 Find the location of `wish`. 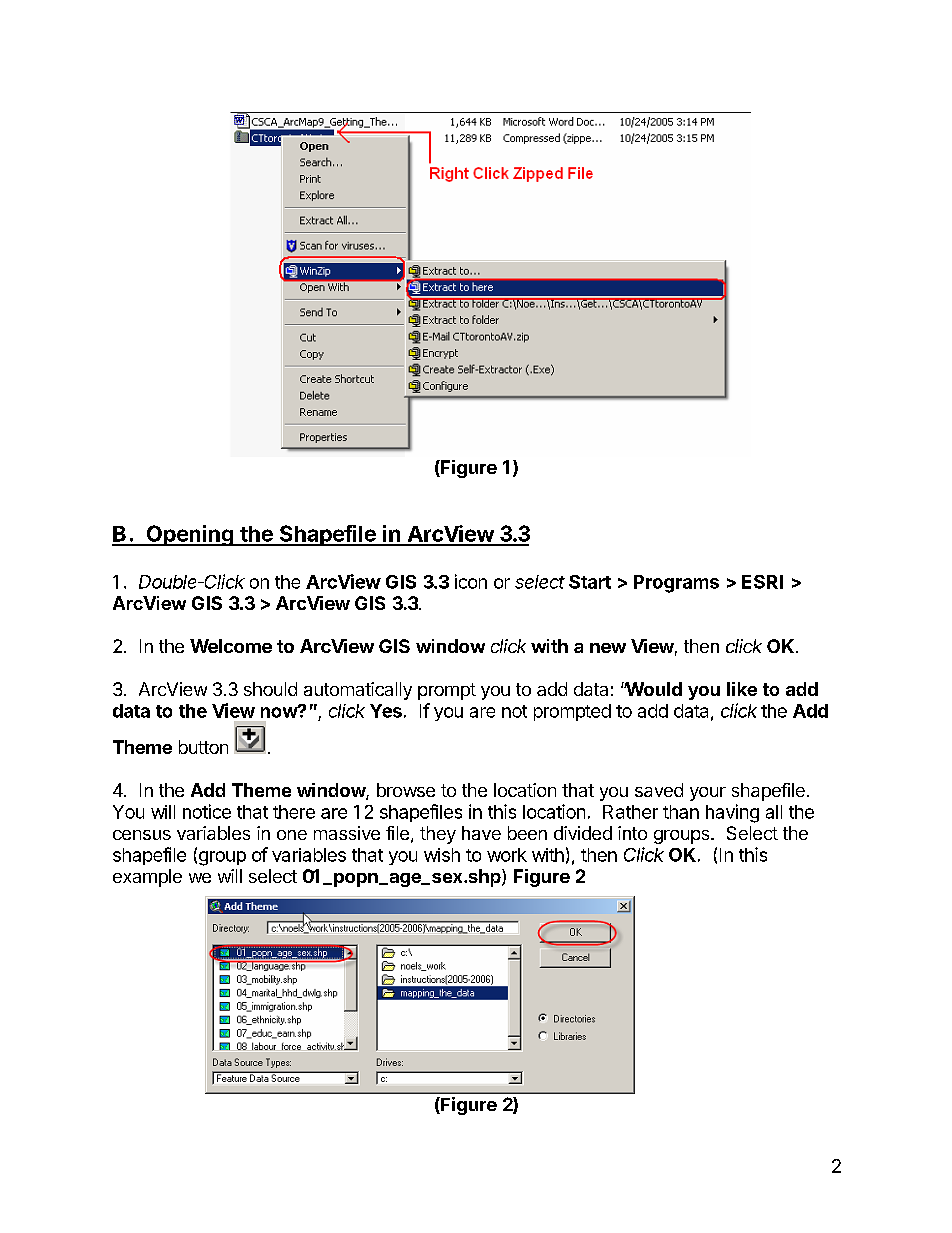

wish is located at coordinates (442, 855).
